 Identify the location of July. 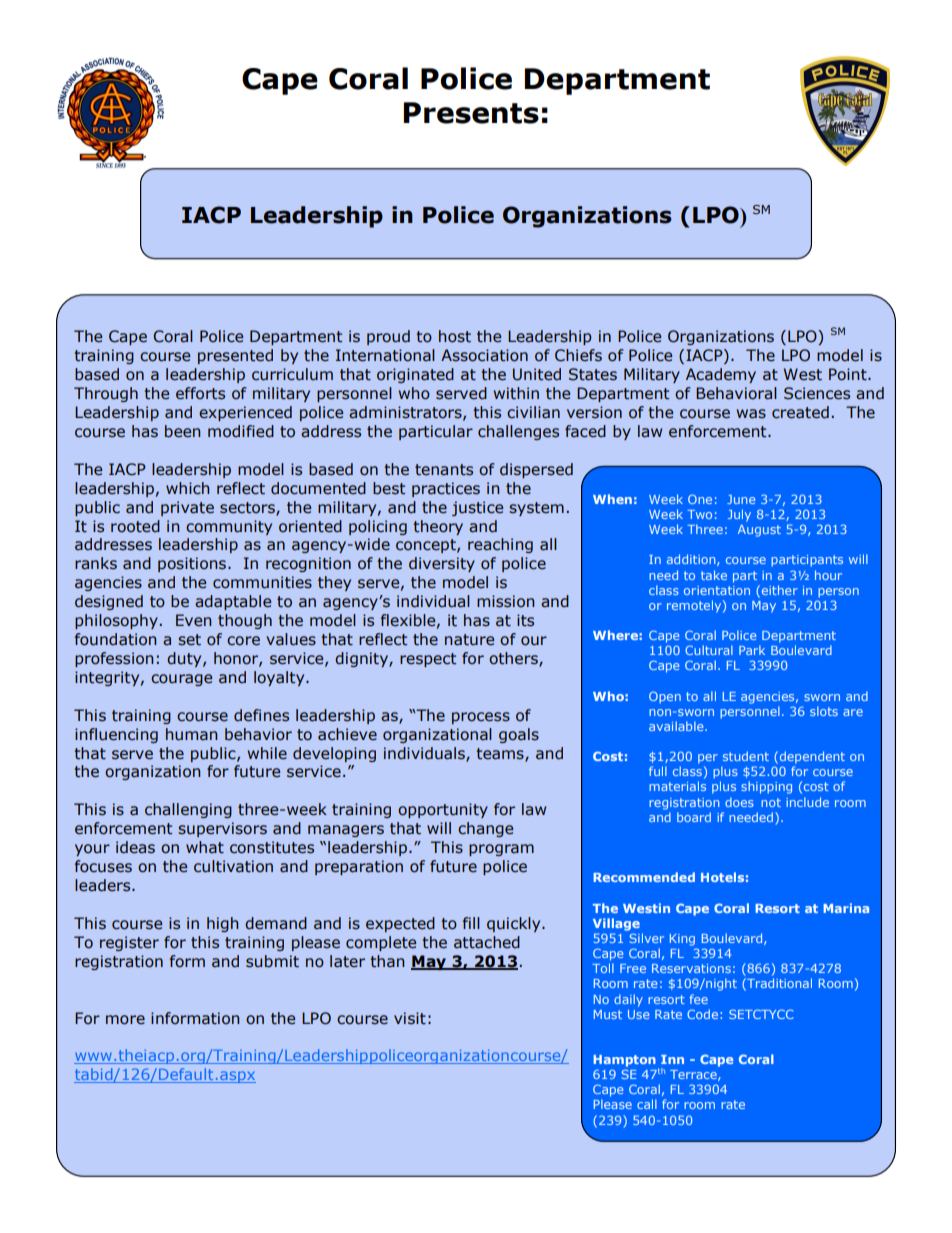
(739, 515).
